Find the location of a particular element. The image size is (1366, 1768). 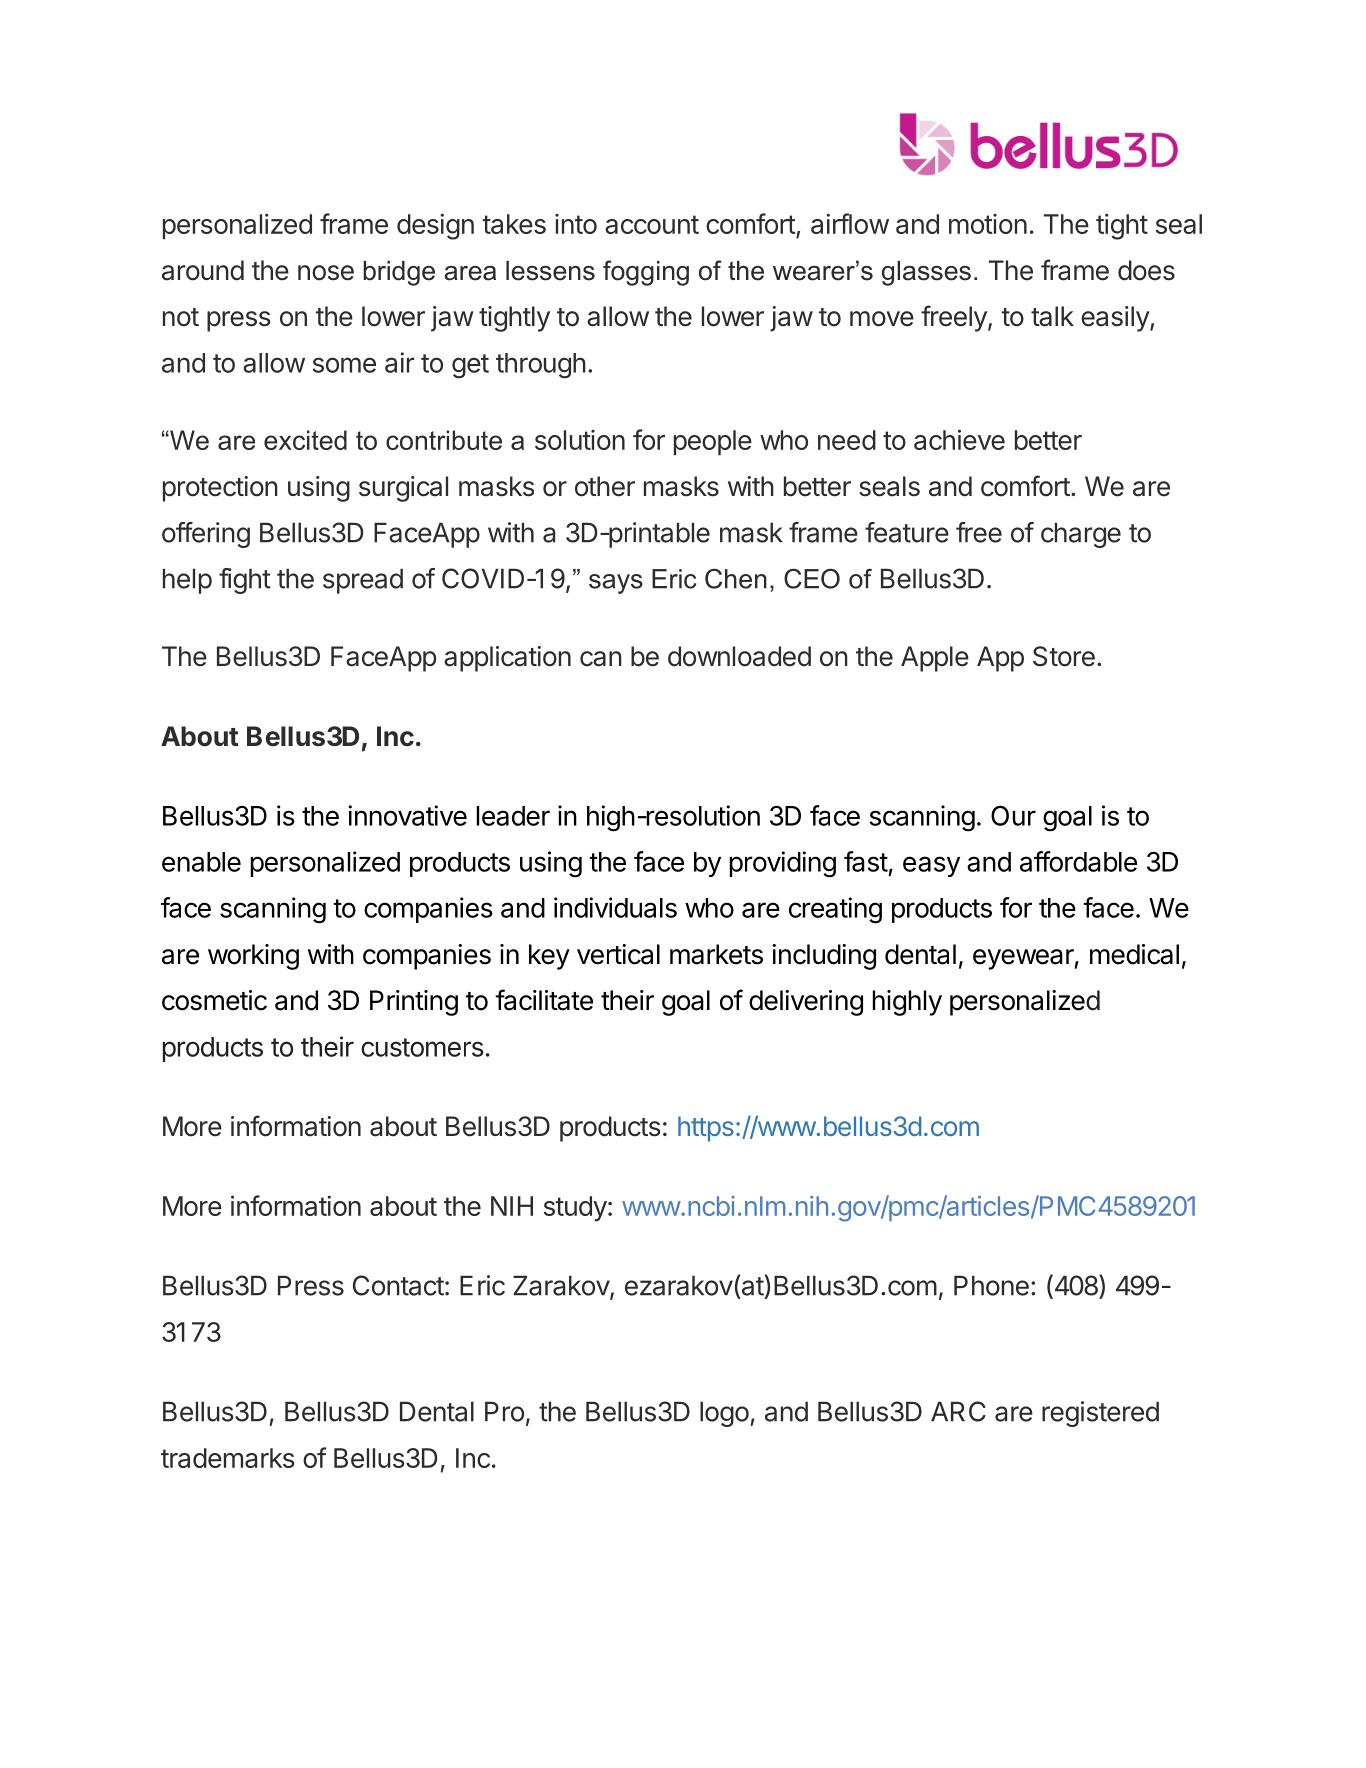

motion is located at coordinates (988, 224).
